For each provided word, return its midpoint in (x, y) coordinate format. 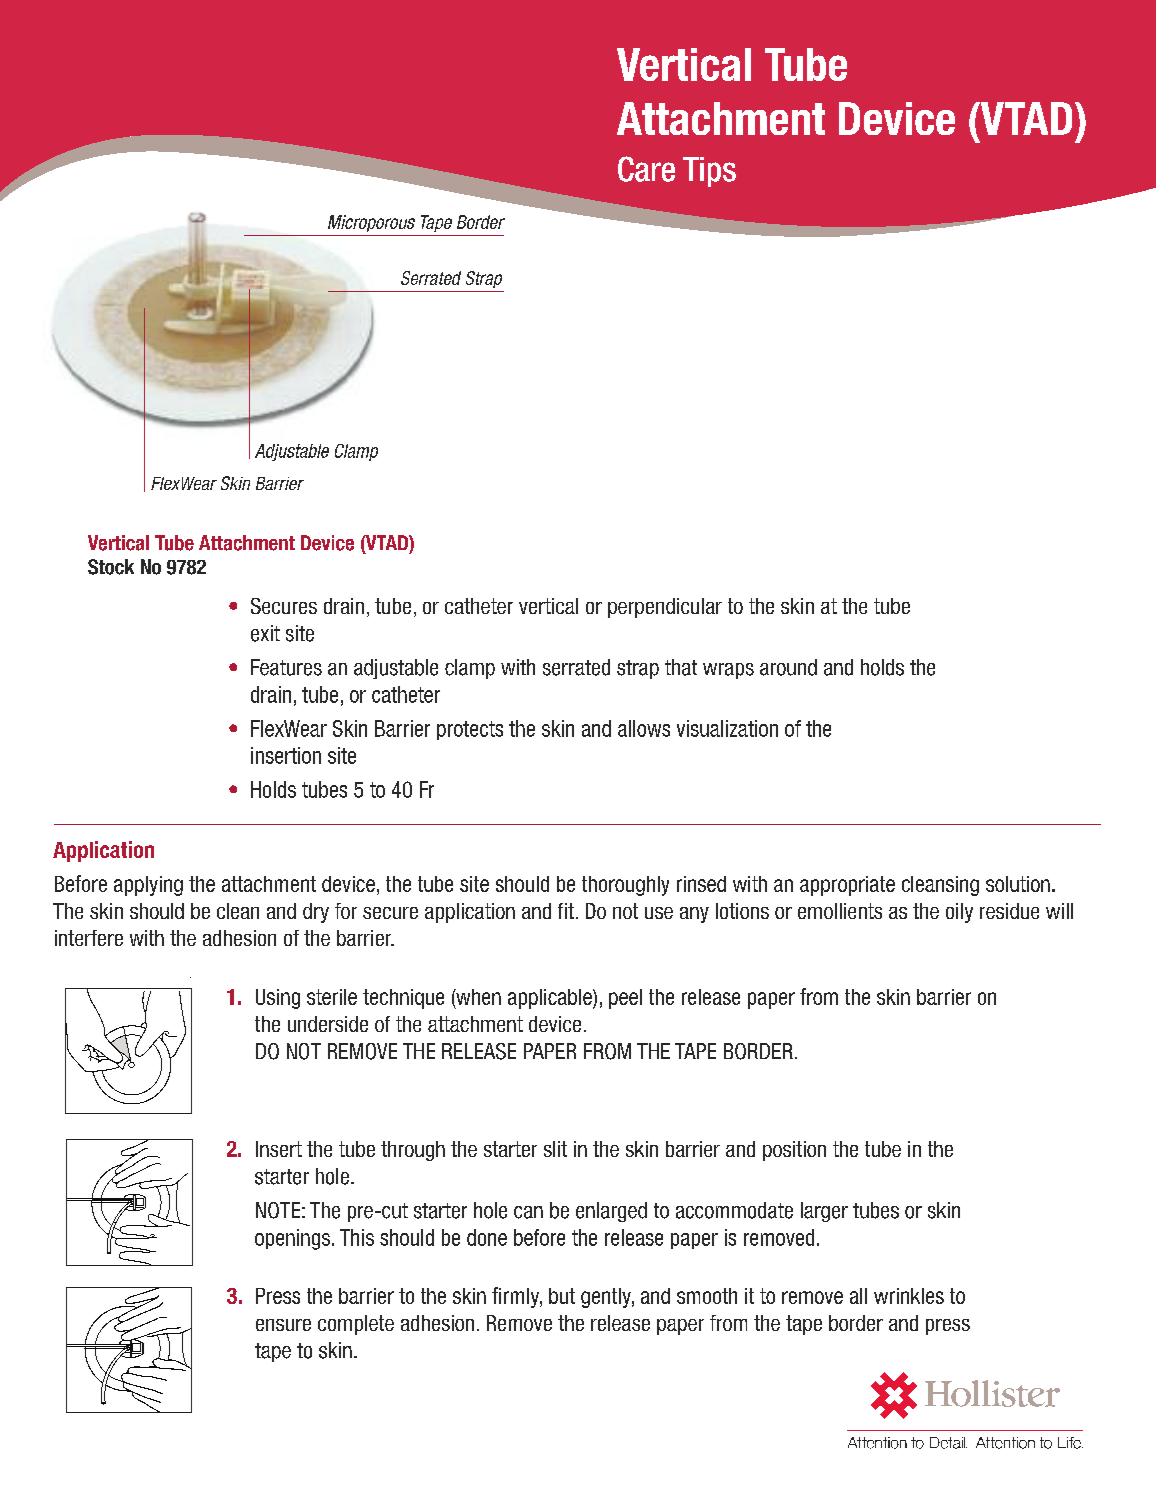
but (562, 1296)
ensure (283, 1325)
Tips (709, 172)
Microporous (371, 223)
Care (646, 169)
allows (644, 728)
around (788, 667)
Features (286, 667)
